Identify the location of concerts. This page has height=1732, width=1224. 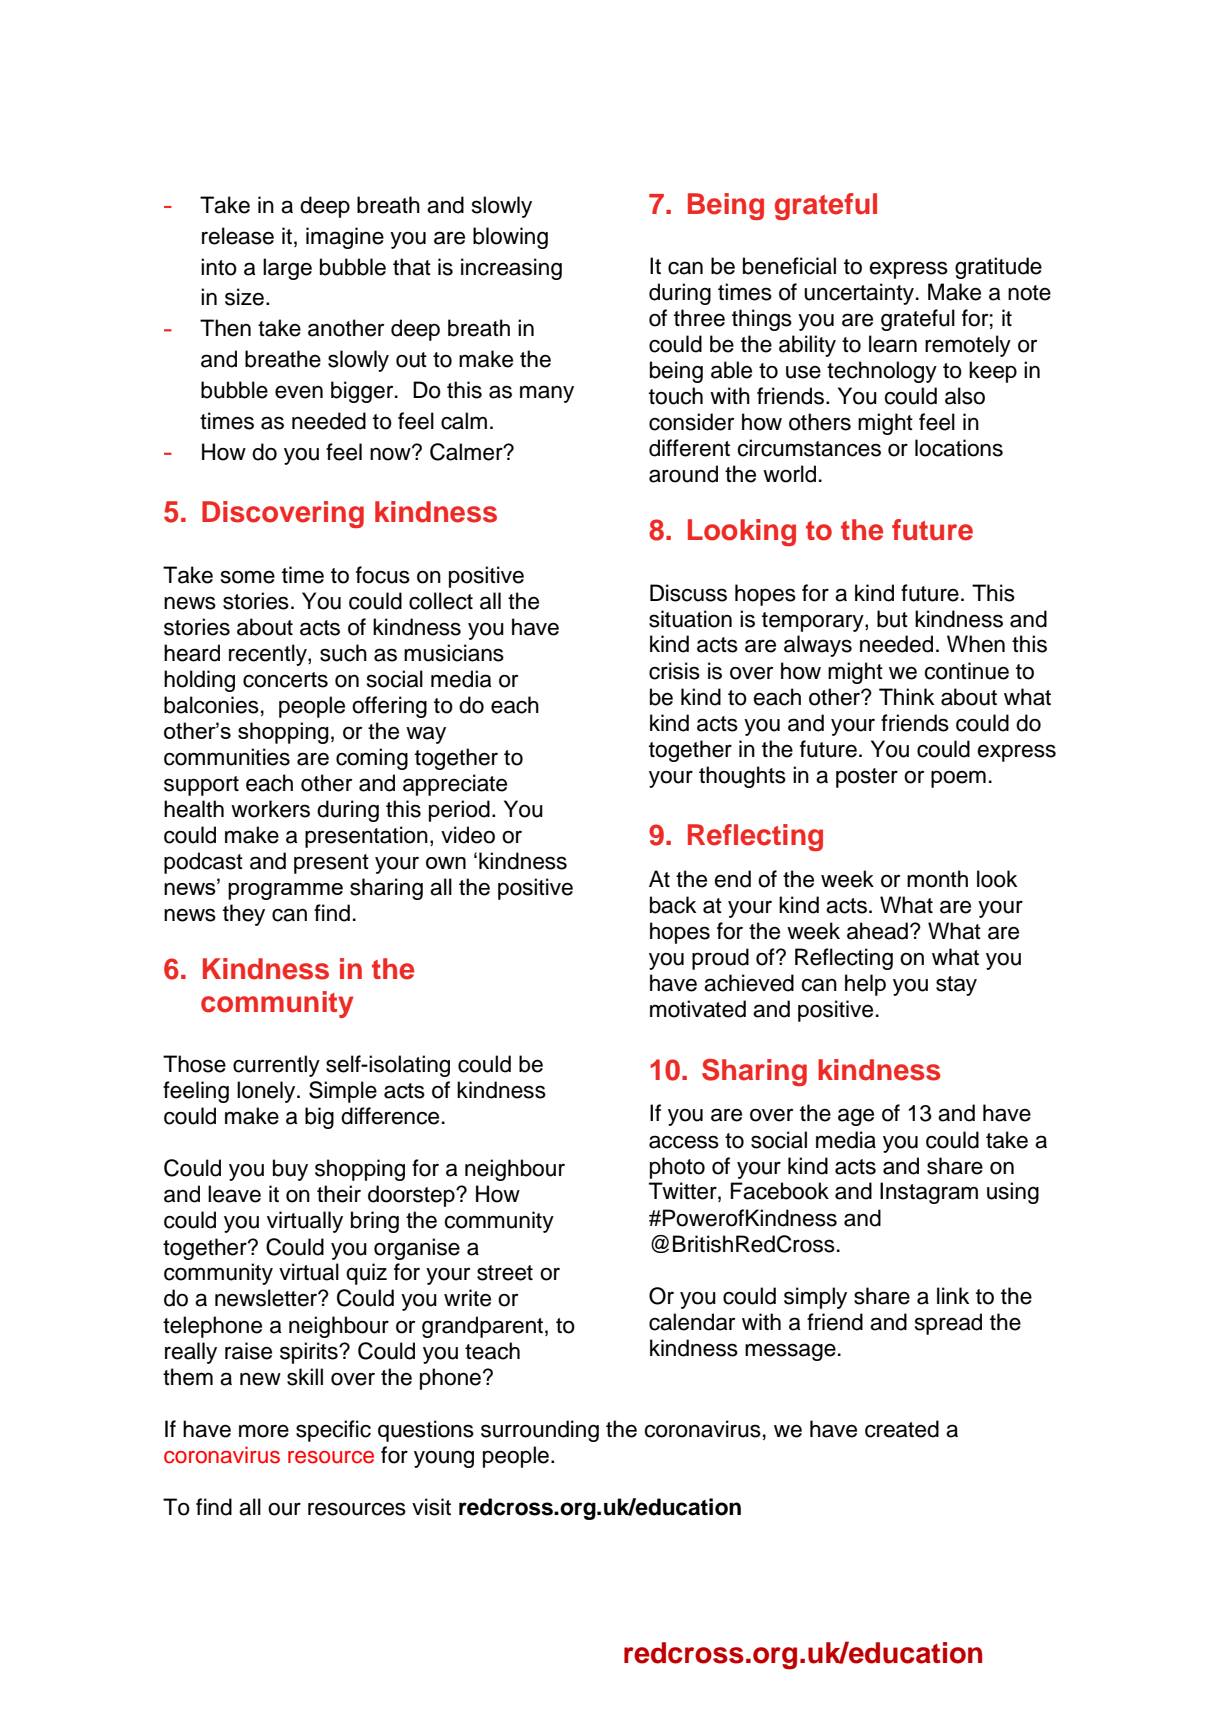
(285, 680).
